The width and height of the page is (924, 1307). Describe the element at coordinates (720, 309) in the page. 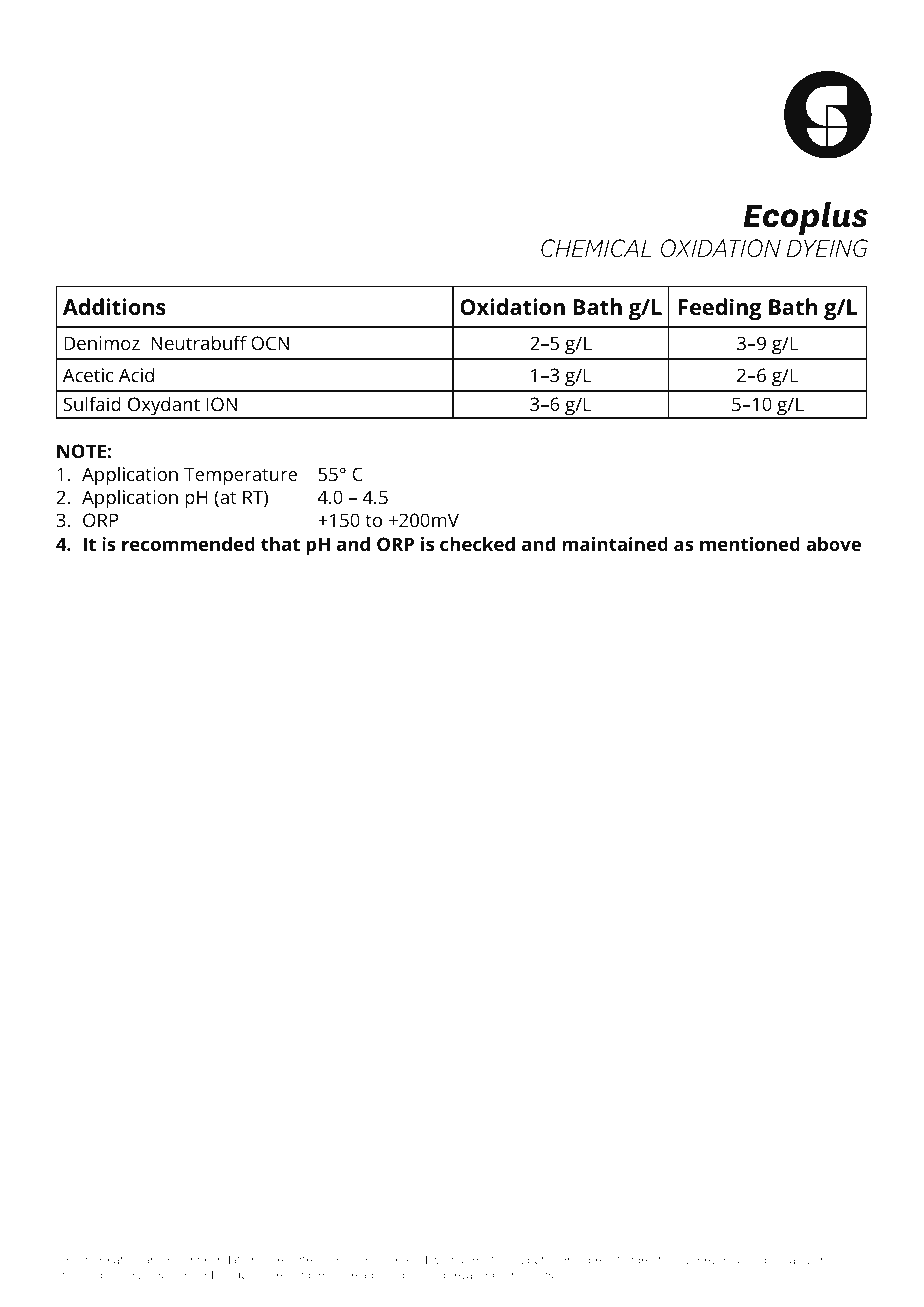

I see `Feeding` at that location.
